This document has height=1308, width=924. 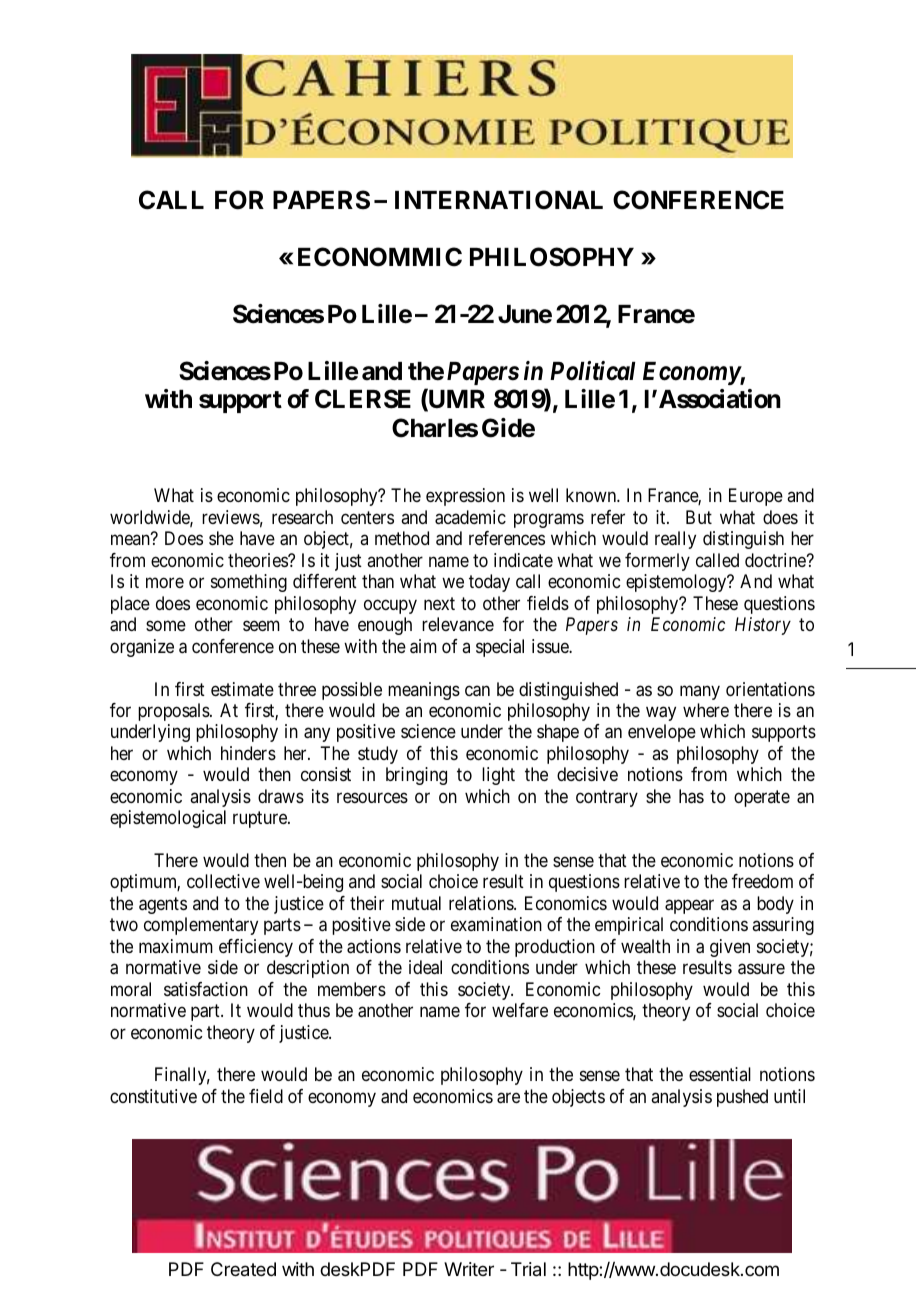 What do you see at coordinates (165, 583) in the document?
I see `more` at bounding box center [165, 583].
